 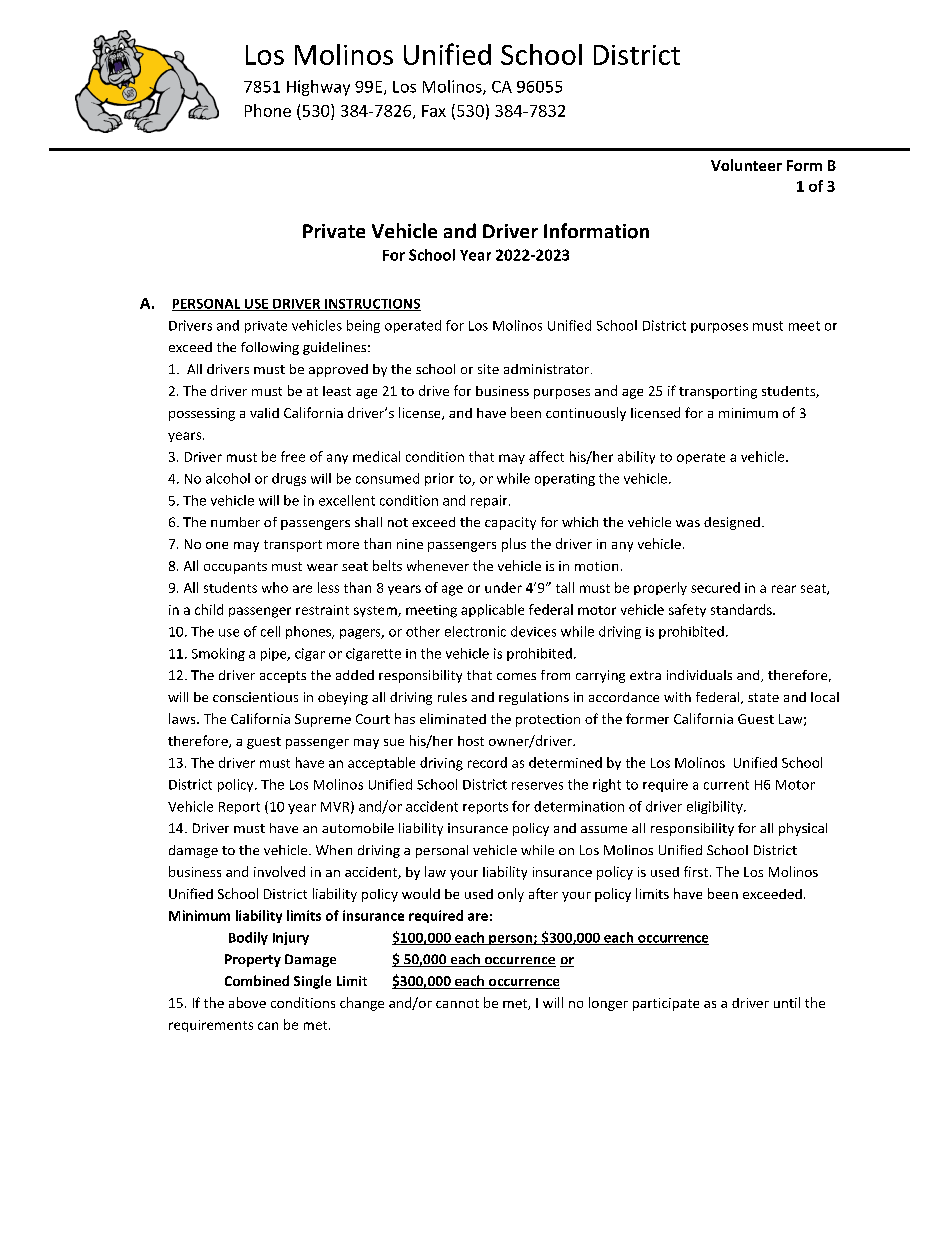 What do you see at coordinates (318, 88) in the image?
I see `Highway` at bounding box center [318, 88].
